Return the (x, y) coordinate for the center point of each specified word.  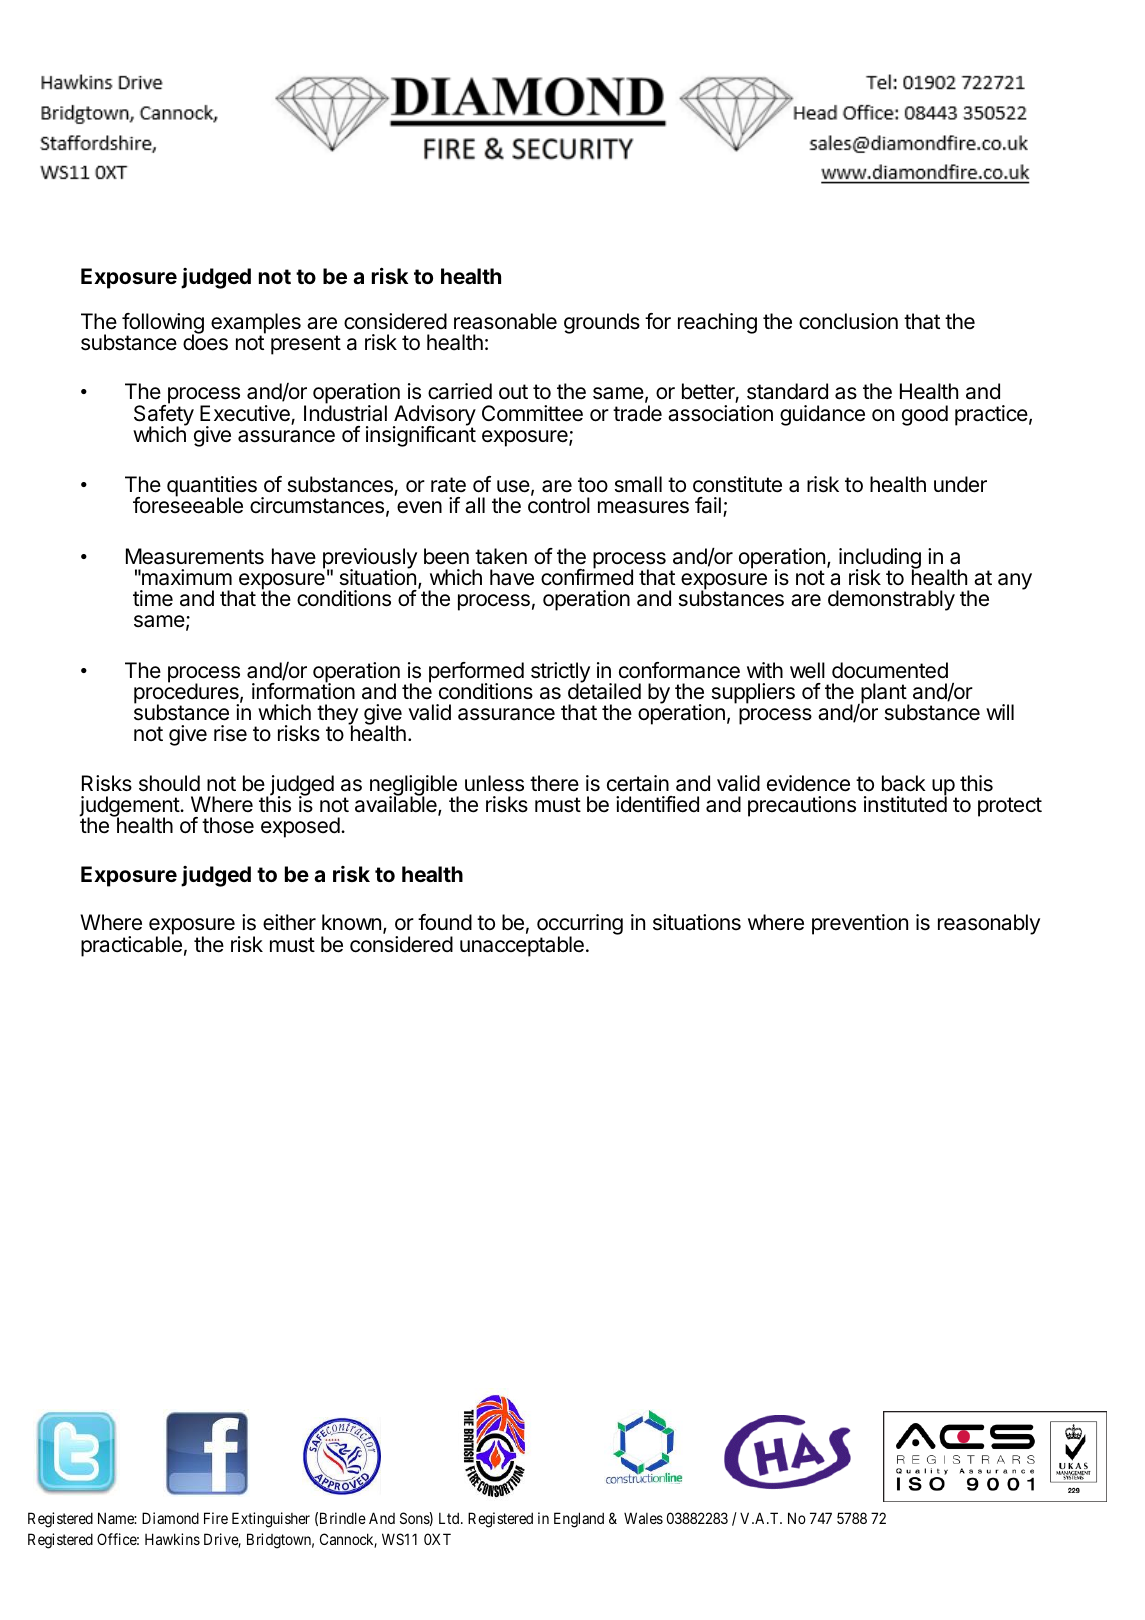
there (554, 783)
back (904, 783)
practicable (131, 945)
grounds (602, 323)
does (205, 341)
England (579, 1520)
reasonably (989, 924)
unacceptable (522, 946)
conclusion (848, 321)
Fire (216, 1518)
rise (230, 733)
